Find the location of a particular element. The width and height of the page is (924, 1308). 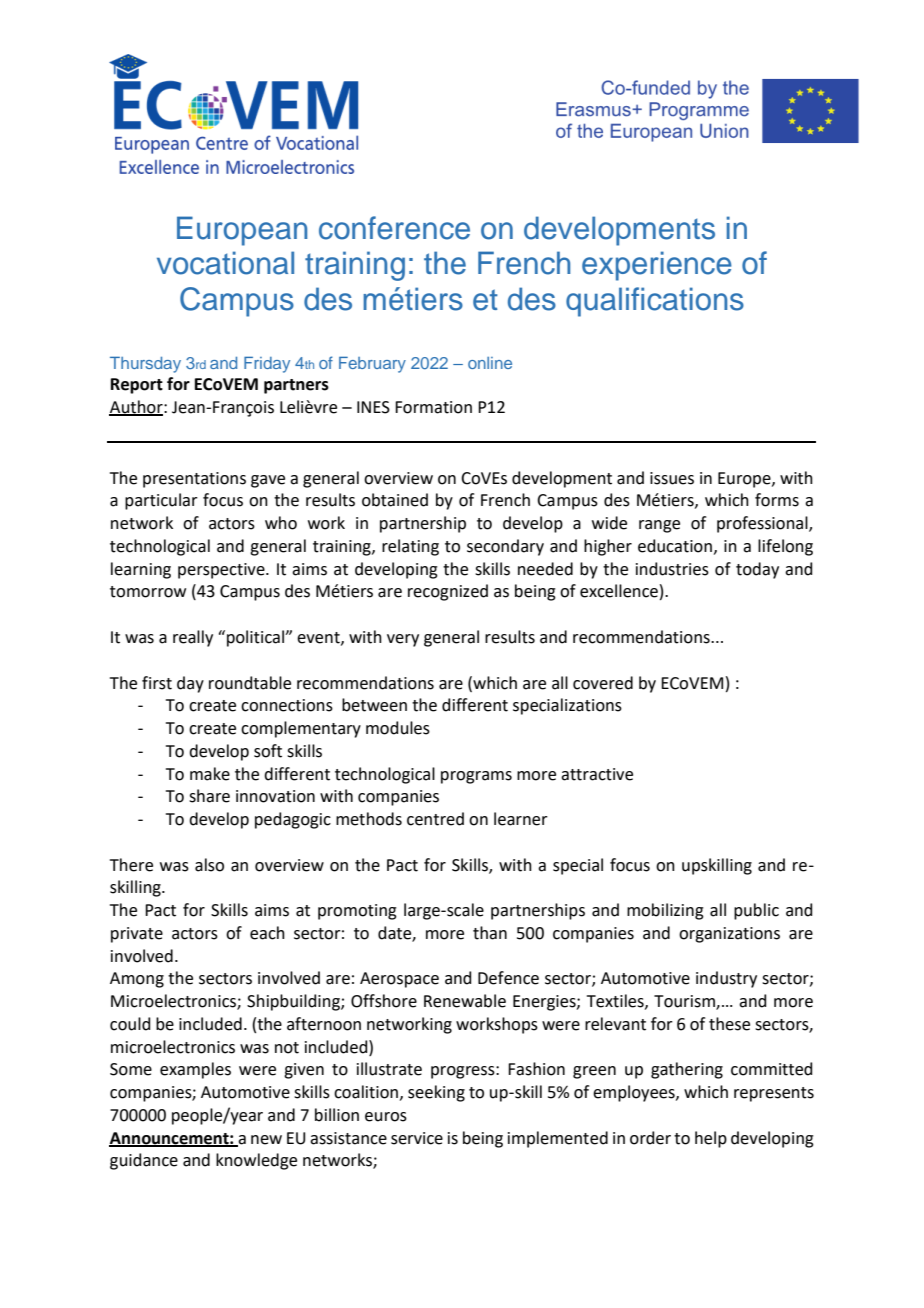

service is located at coordinates (417, 1138).
